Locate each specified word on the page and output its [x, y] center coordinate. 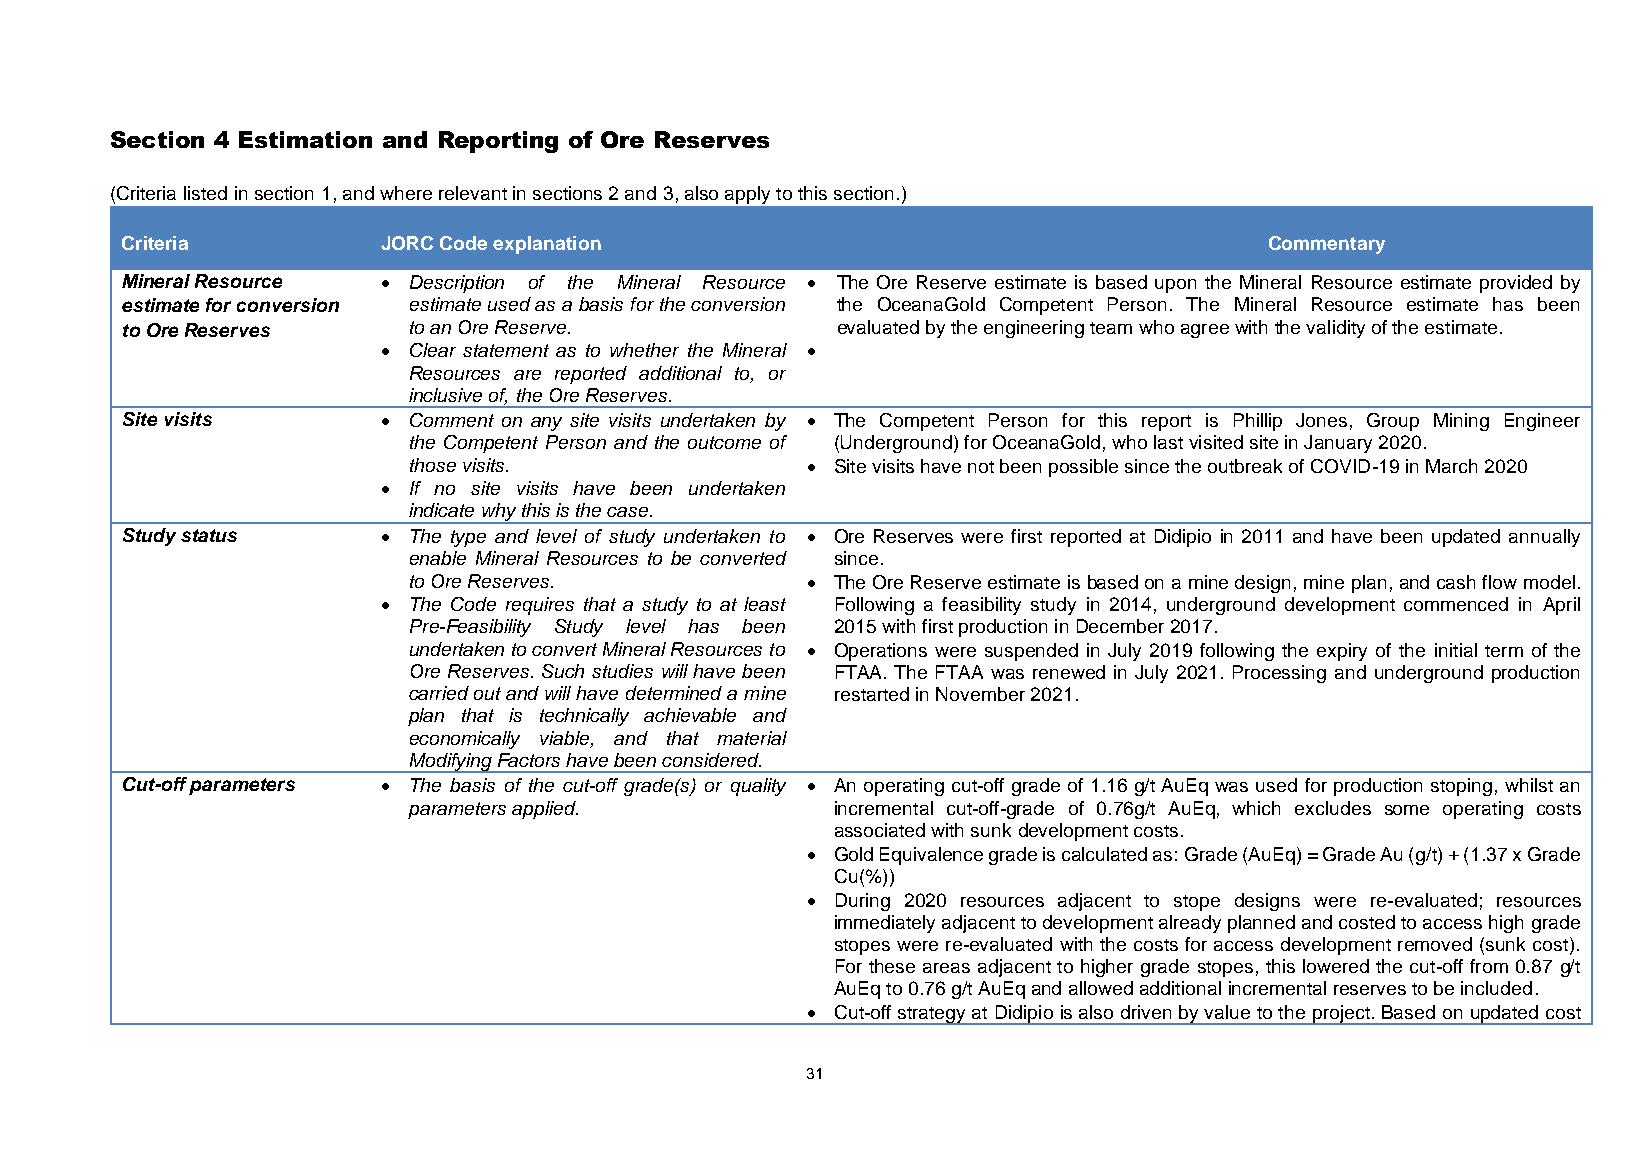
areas [946, 968]
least [765, 604]
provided [1516, 284]
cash [1456, 582]
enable [438, 558]
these [892, 966]
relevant [473, 193]
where [406, 193]
